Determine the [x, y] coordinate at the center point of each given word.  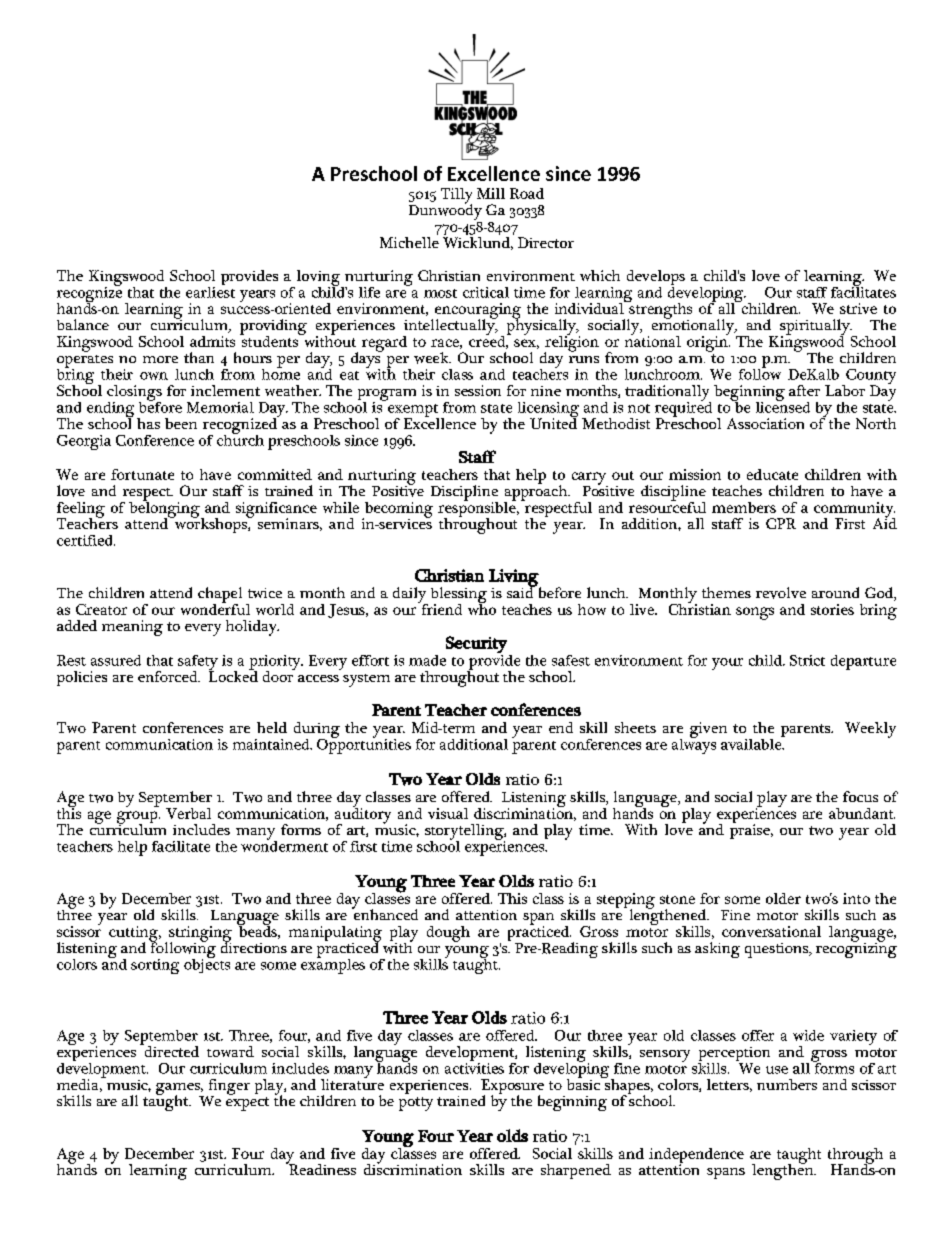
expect [247, 1104]
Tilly [456, 197]
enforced [169, 676]
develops [656, 279]
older [783, 898]
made [427, 660]
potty [416, 1104]
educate [772, 474]
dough [448, 934]
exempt [413, 411]
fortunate [142, 474]
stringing [200, 935]
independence [696, 1157]
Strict [807, 660]
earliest [210, 291]
